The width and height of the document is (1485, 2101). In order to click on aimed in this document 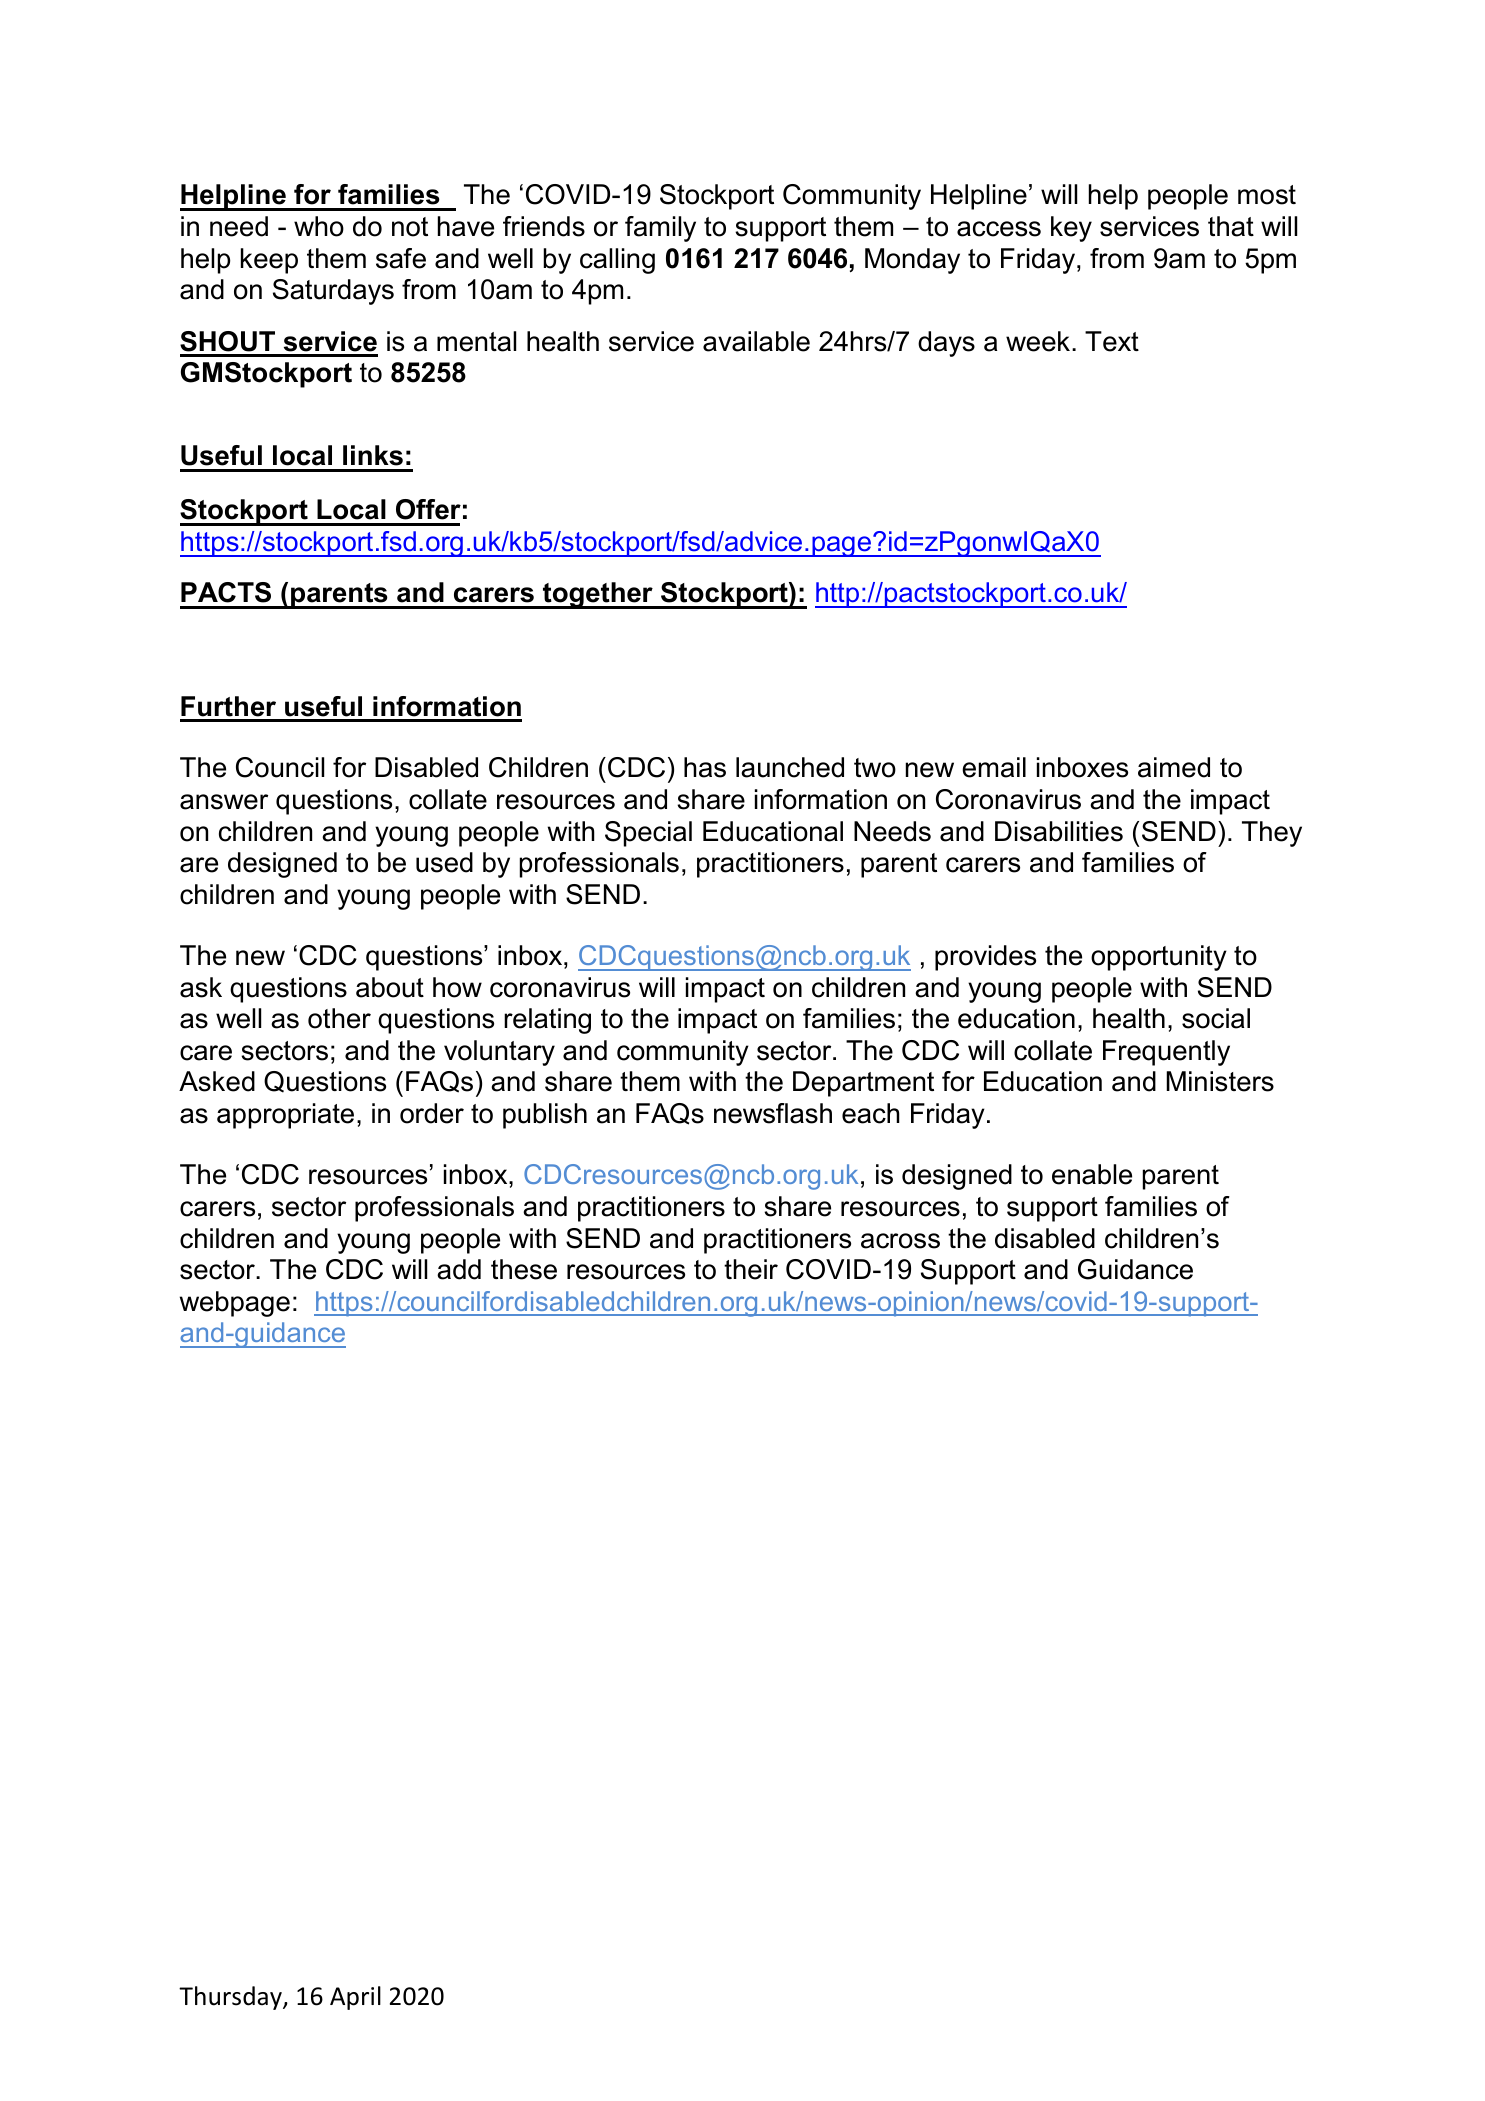, I will do `click(1174, 767)`.
